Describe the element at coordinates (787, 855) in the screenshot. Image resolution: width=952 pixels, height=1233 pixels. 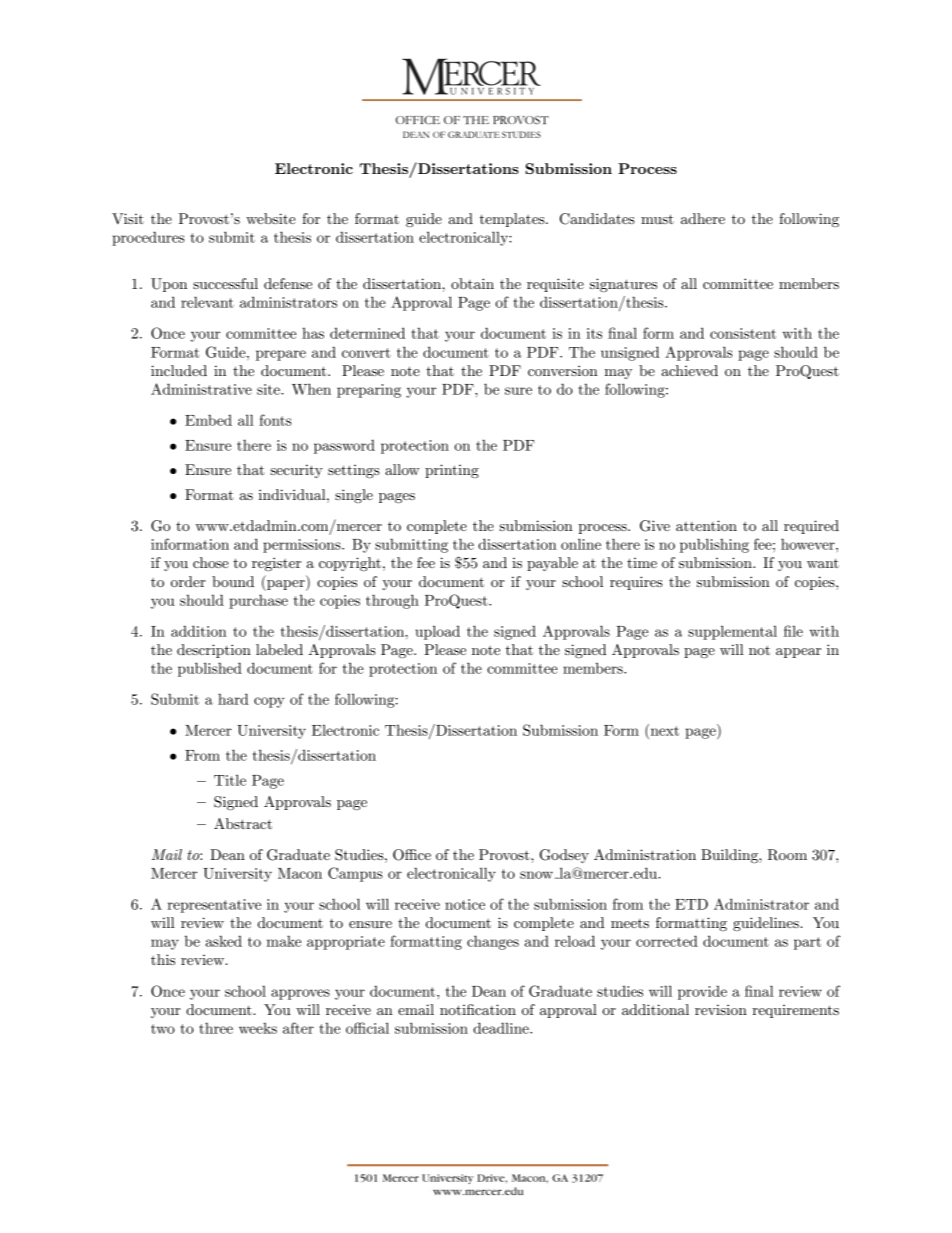
I see `Room` at that location.
